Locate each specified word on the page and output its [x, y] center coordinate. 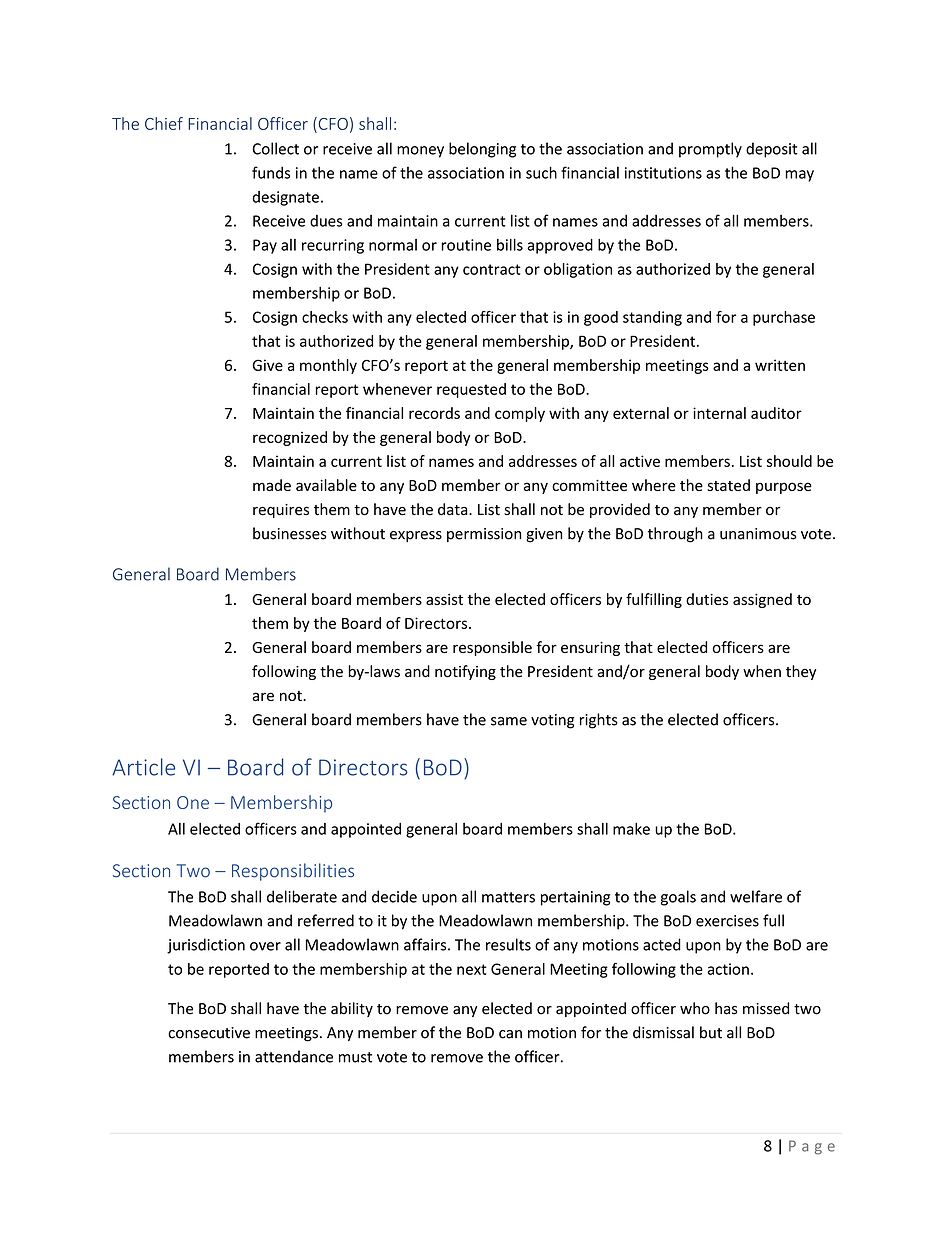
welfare [756, 896]
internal [719, 413]
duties [707, 599]
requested [471, 390]
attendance [294, 1056]
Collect [276, 148]
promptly [710, 150]
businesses [289, 533]
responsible [492, 648]
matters [508, 897]
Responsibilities [293, 872]
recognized [290, 438]
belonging [482, 150]
